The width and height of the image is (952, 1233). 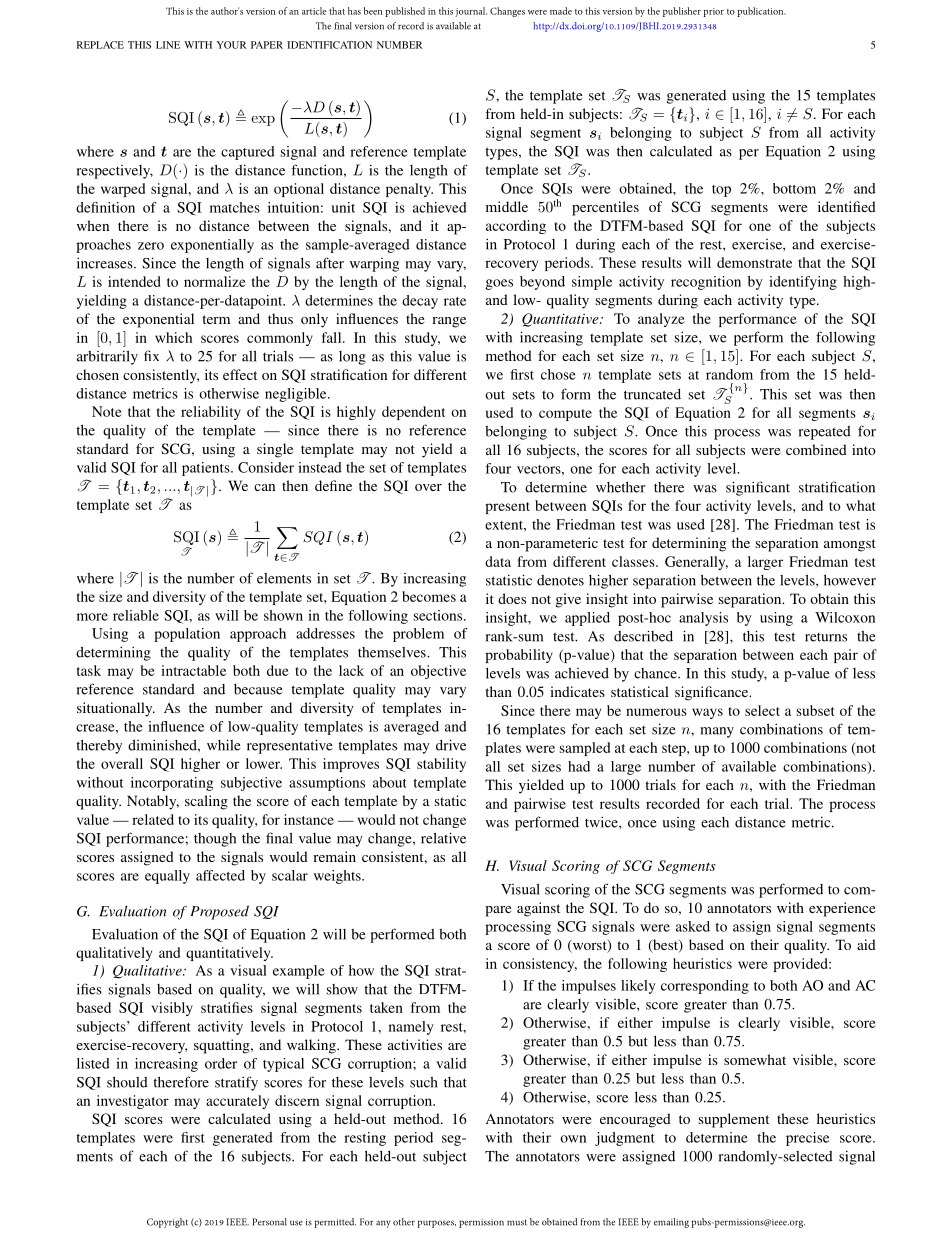 I want to click on returns, so click(x=826, y=637).
